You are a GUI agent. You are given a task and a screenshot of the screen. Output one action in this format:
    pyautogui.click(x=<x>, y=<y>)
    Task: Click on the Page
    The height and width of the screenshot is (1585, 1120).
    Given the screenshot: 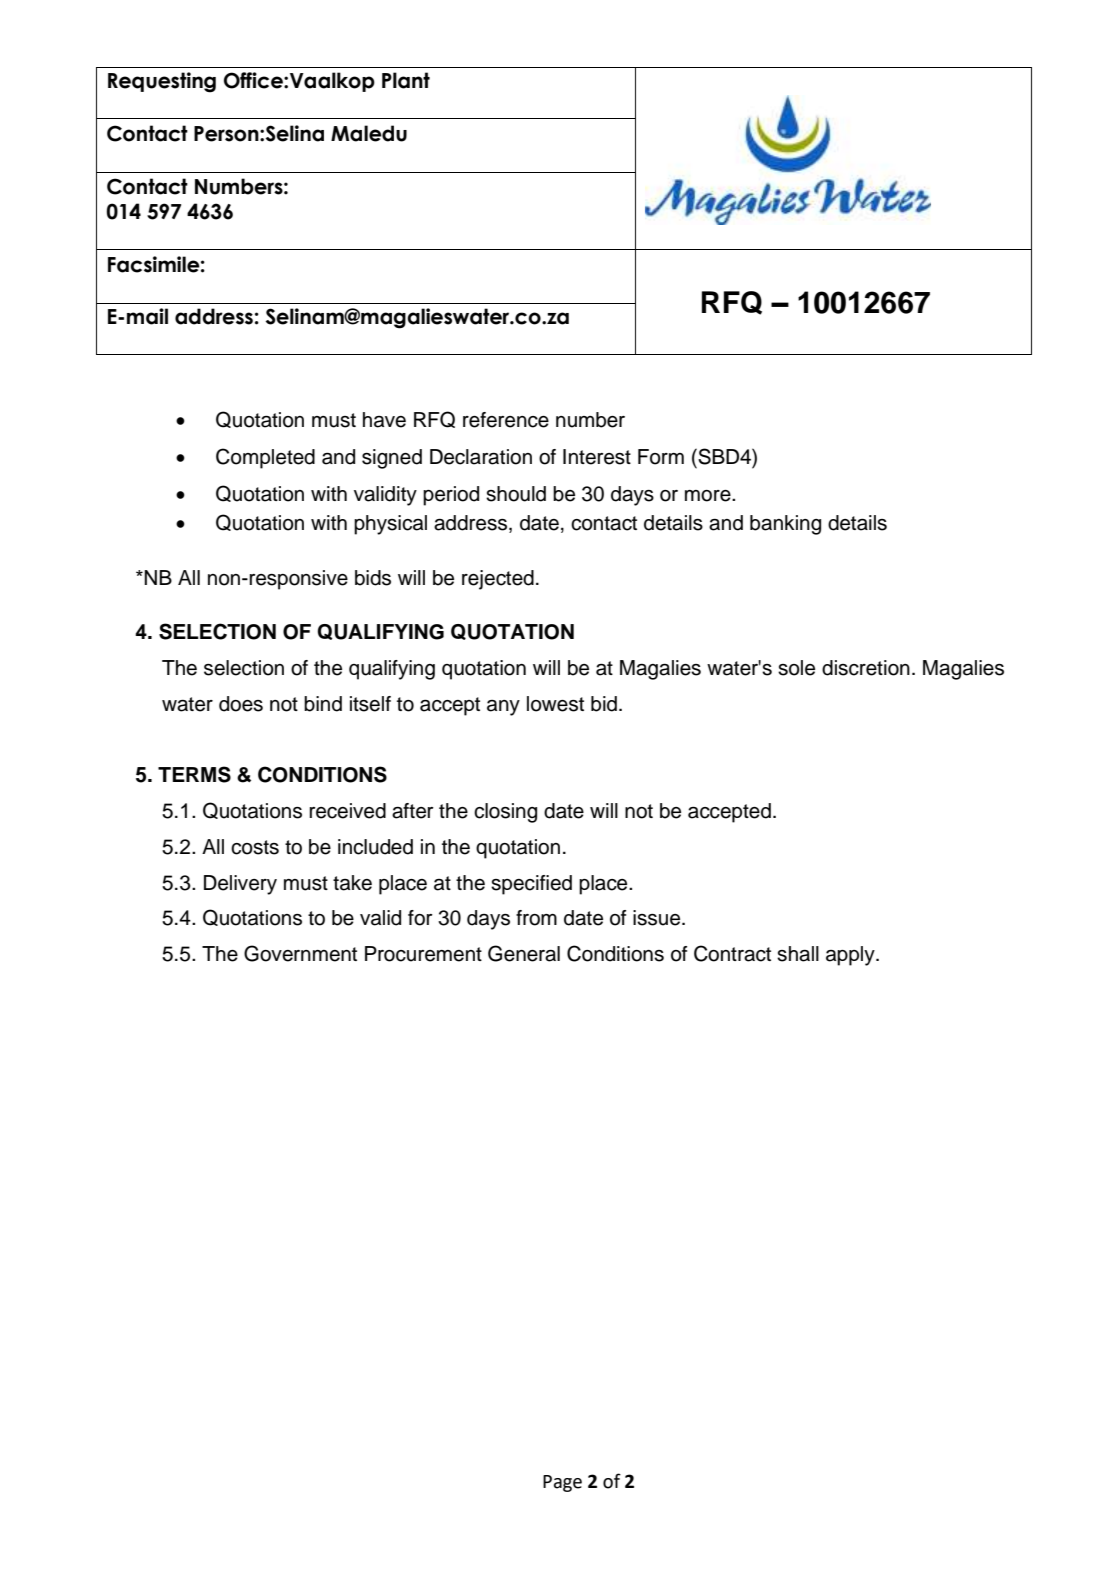 What is the action you would take?
    pyautogui.click(x=562, y=1483)
